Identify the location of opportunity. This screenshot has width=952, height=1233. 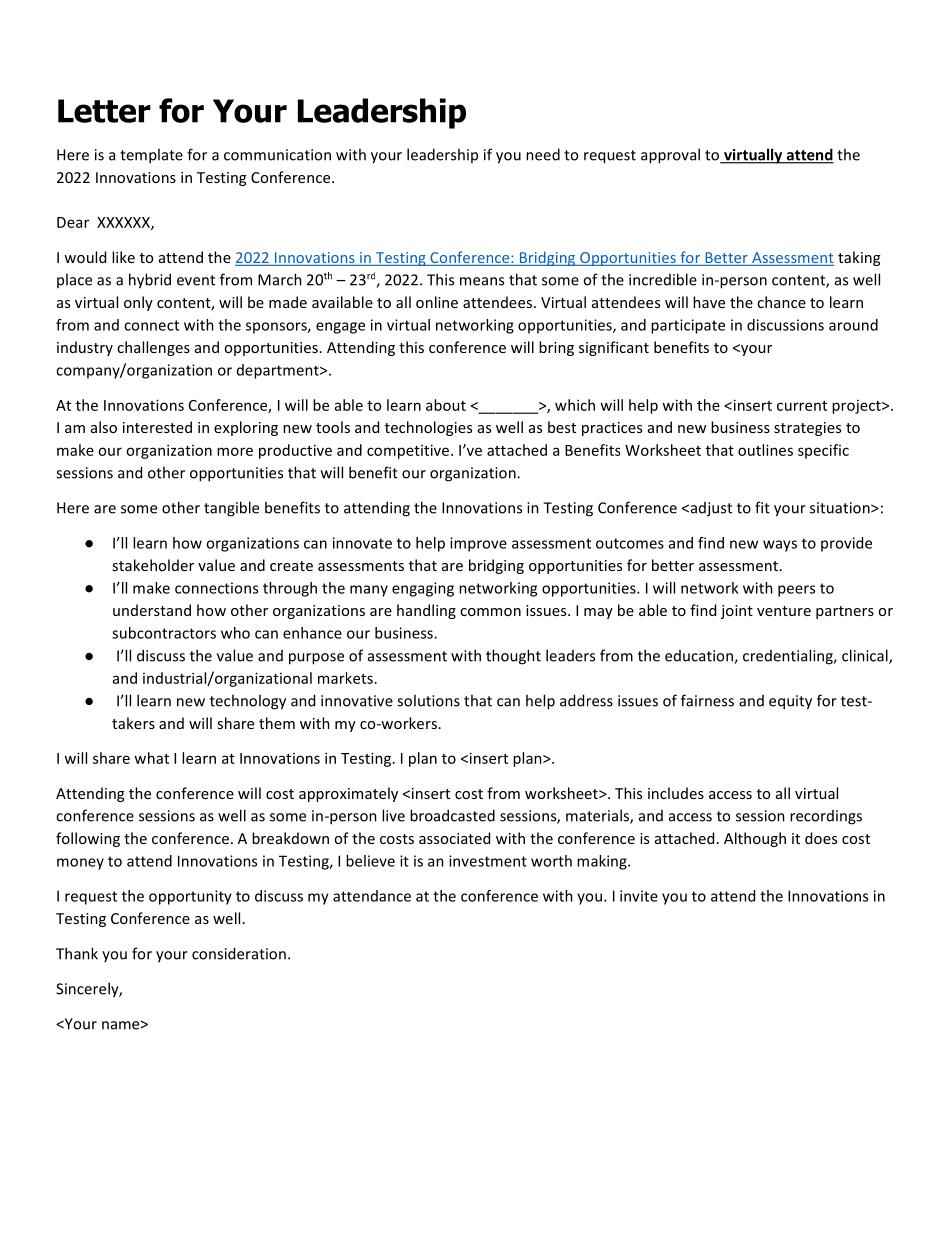
(190, 897).
